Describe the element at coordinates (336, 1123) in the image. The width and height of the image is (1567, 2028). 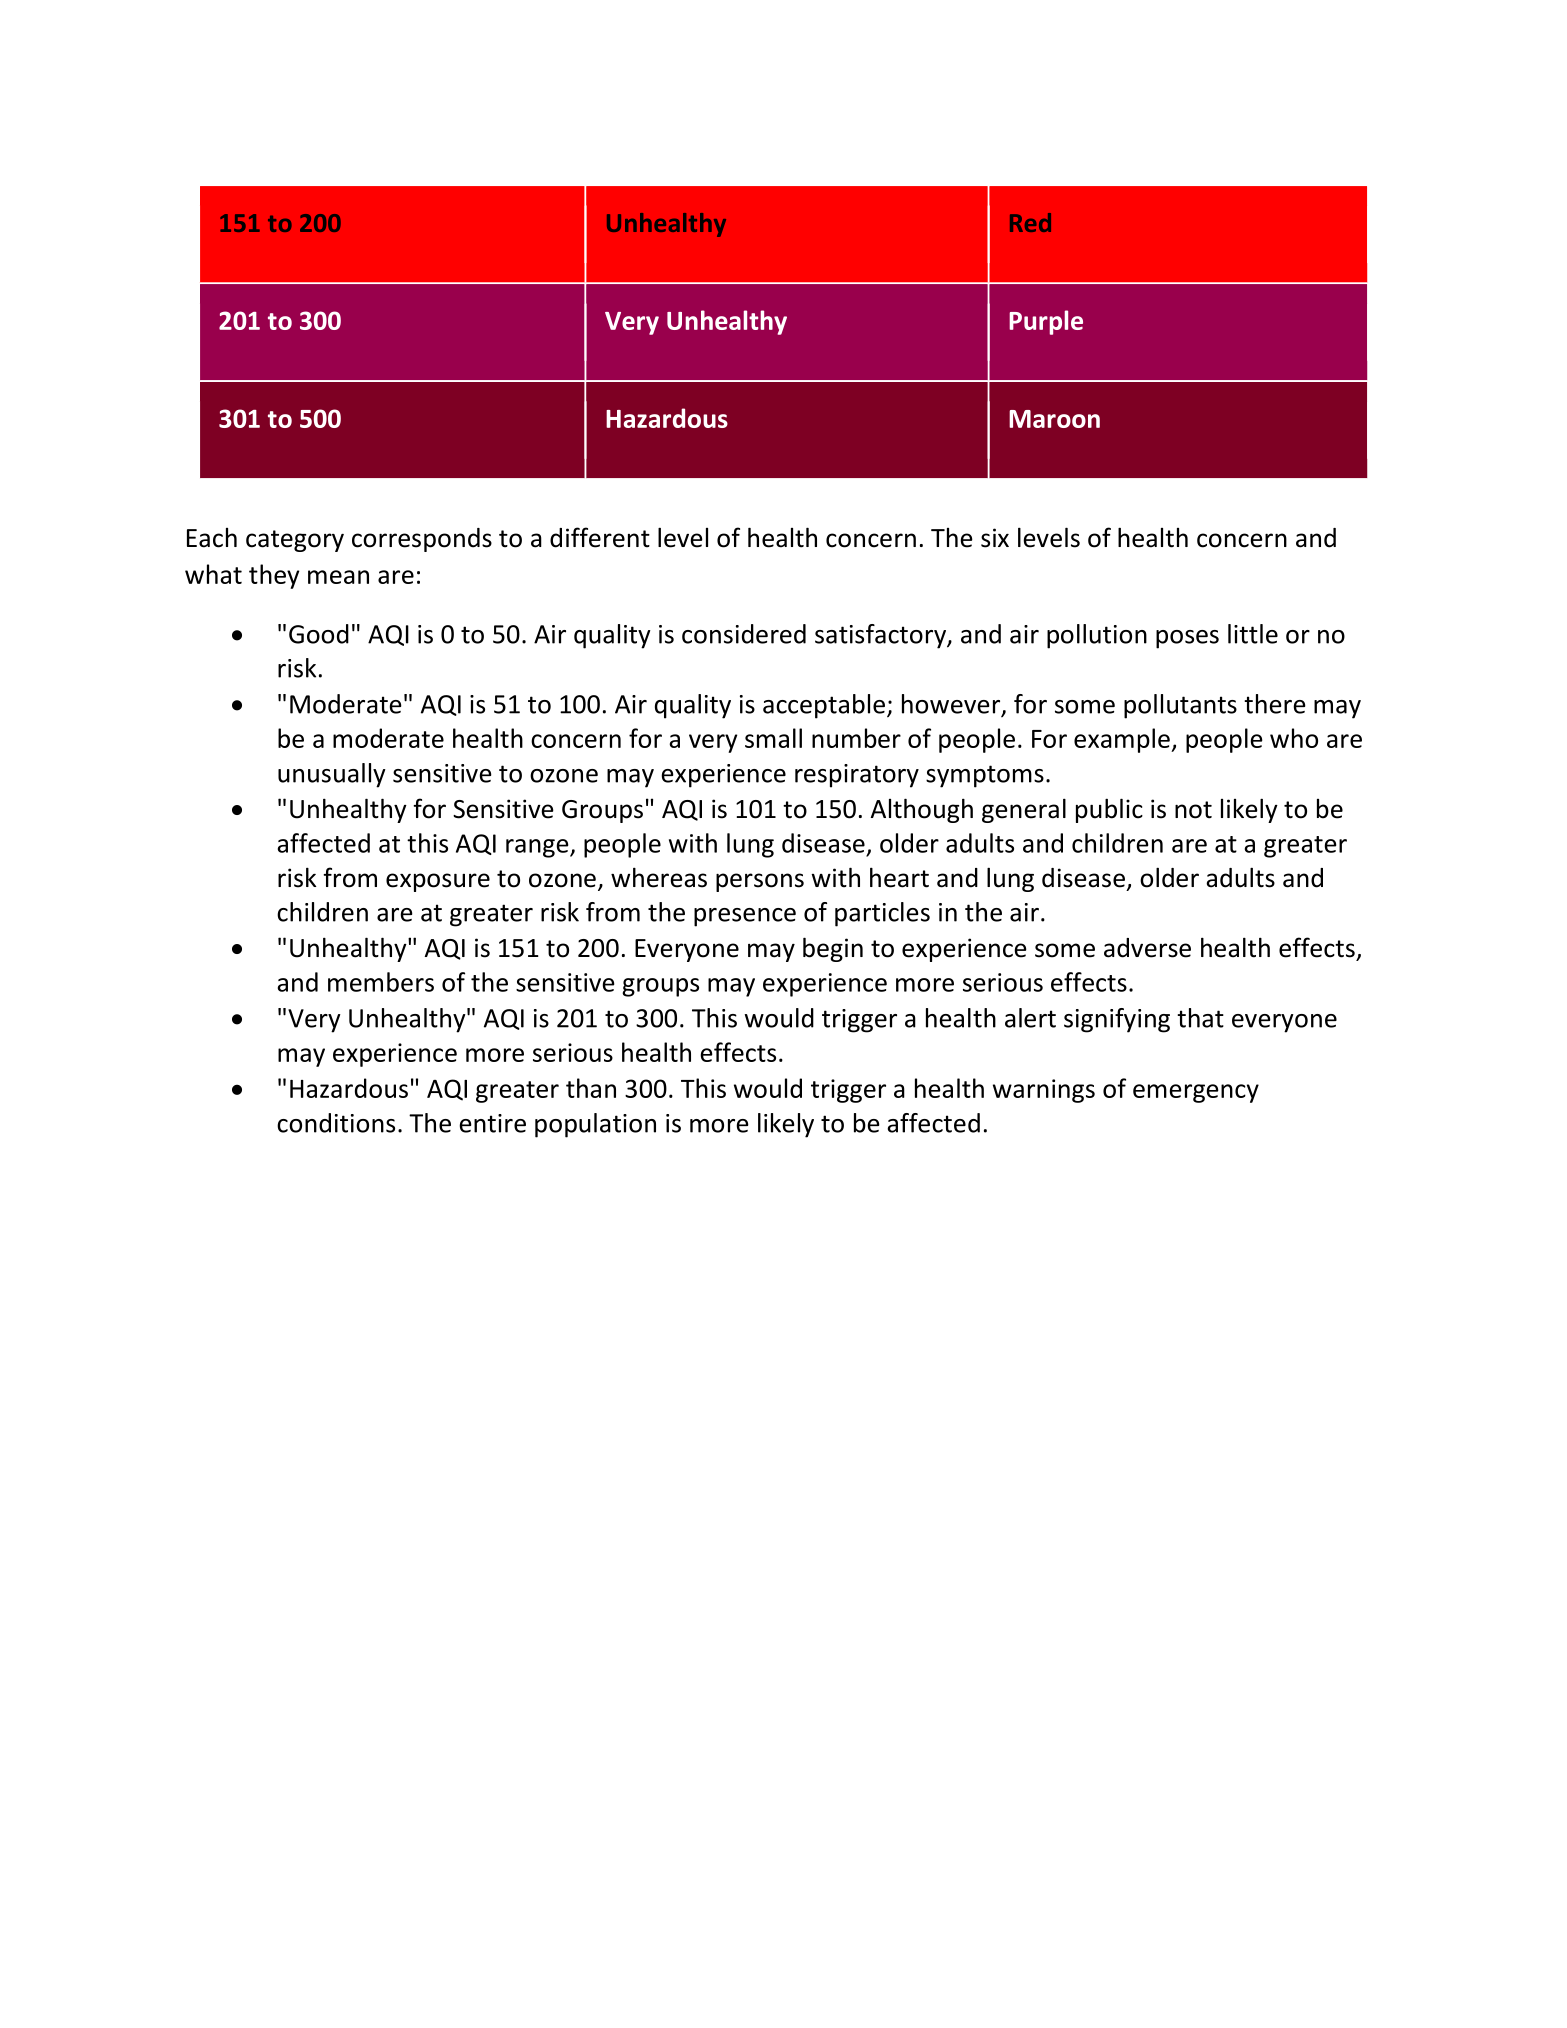
I see `conditions` at that location.
